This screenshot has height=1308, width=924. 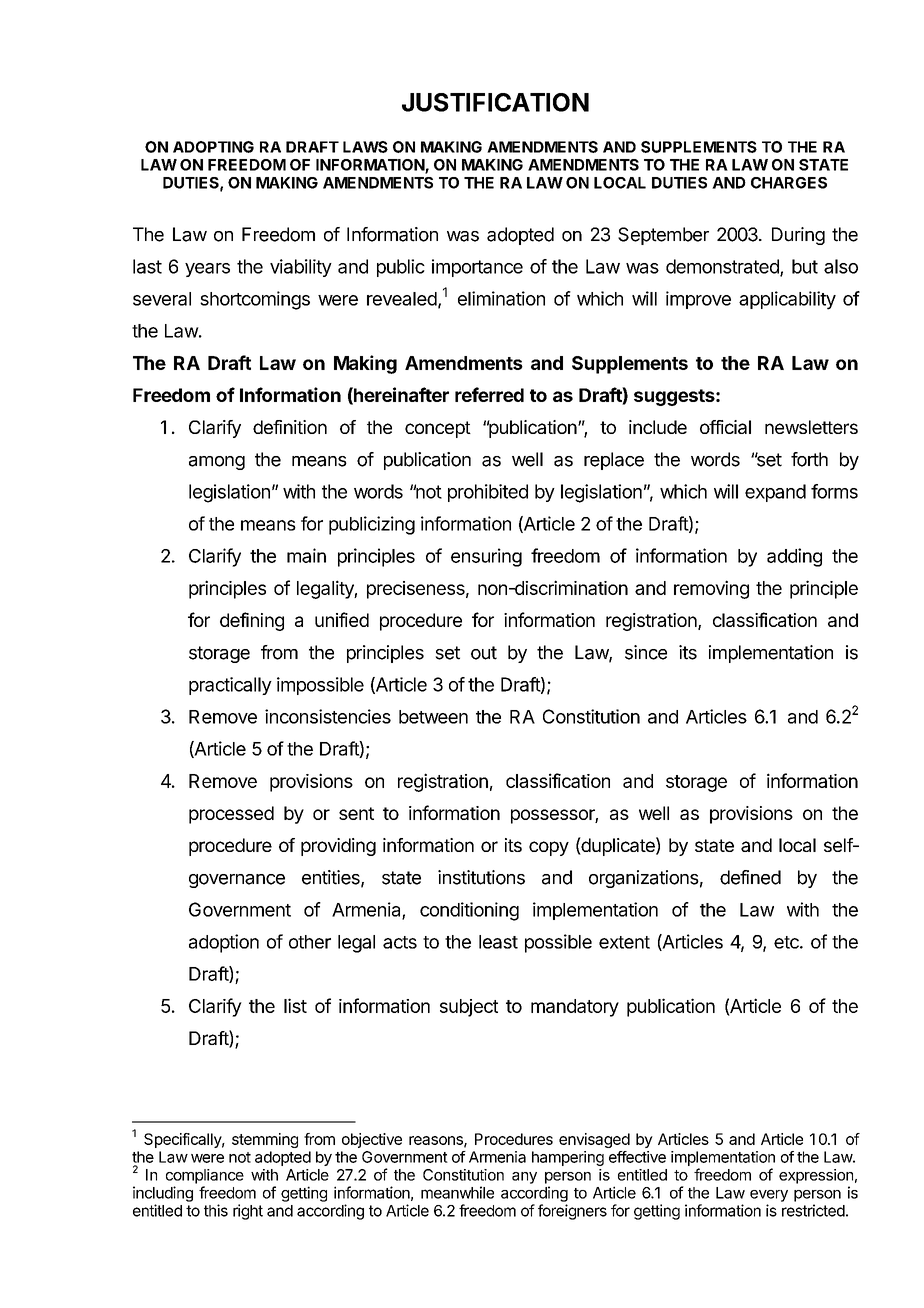 I want to click on processed, so click(x=231, y=815).
